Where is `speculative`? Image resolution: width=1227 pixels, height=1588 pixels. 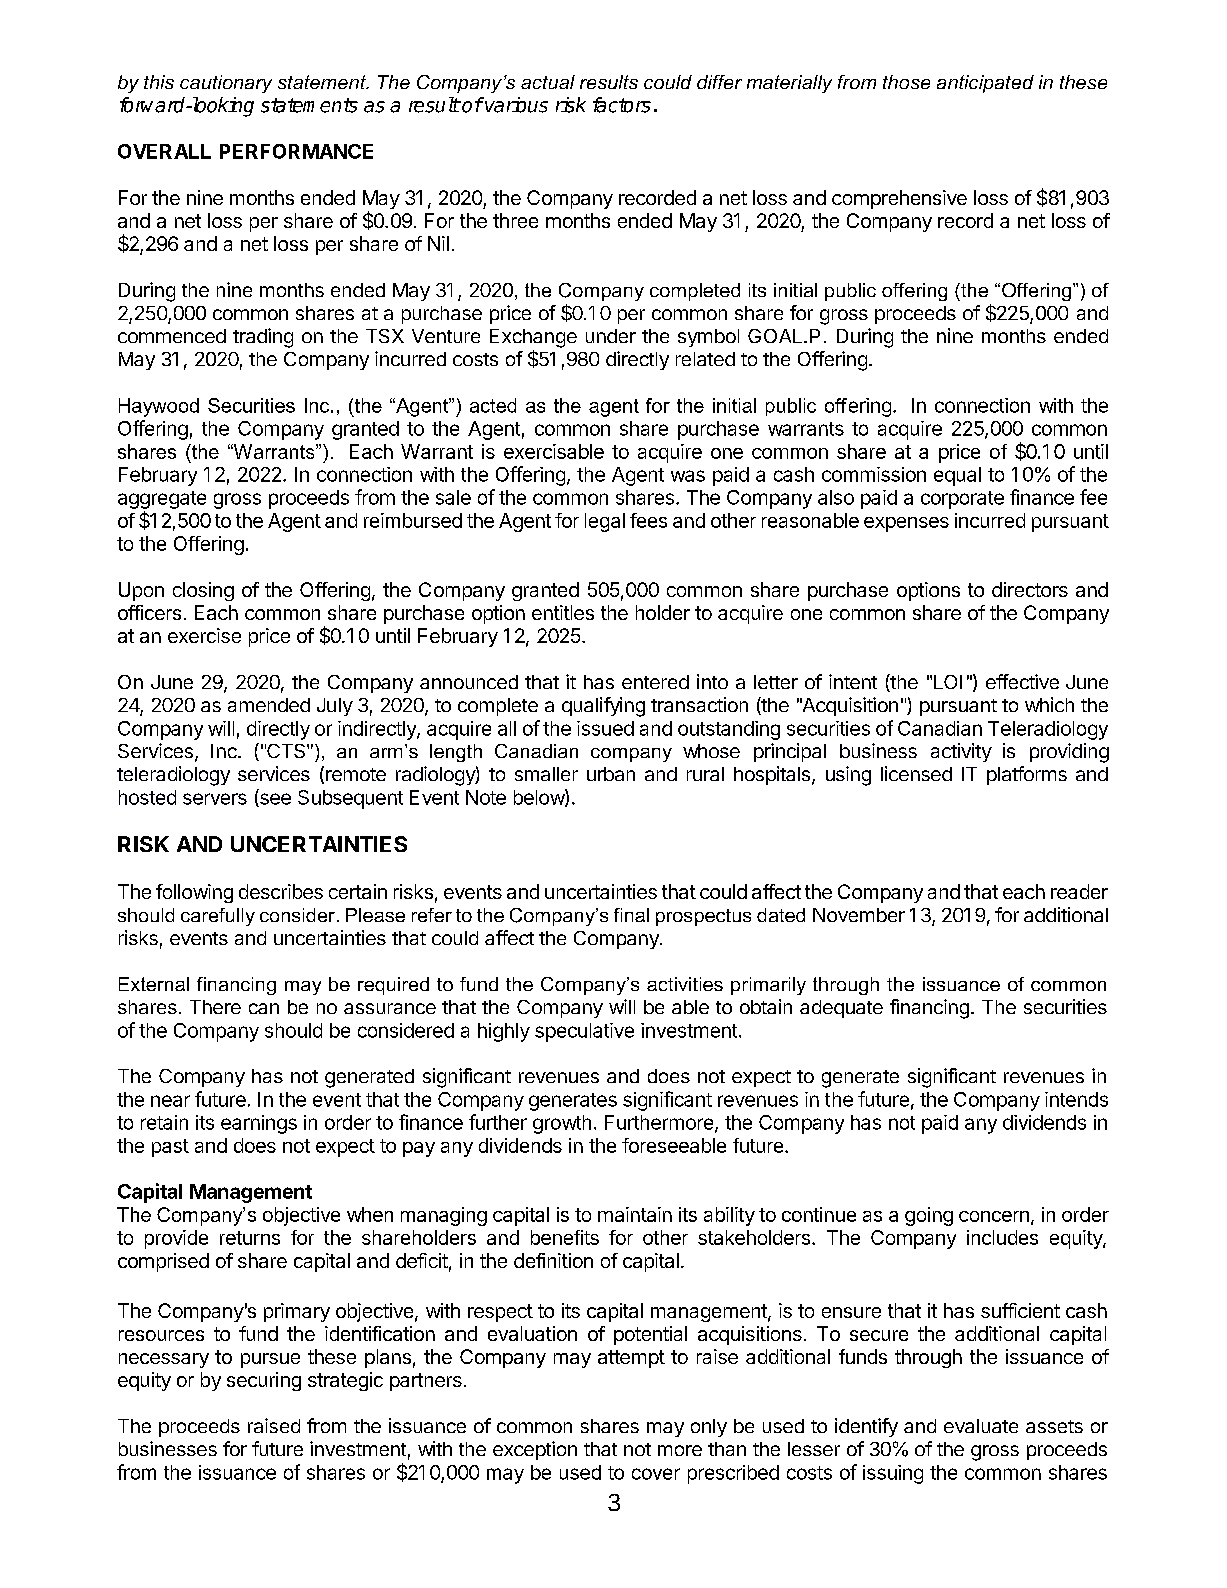 speculative is located at coordinates (584, 1032).
